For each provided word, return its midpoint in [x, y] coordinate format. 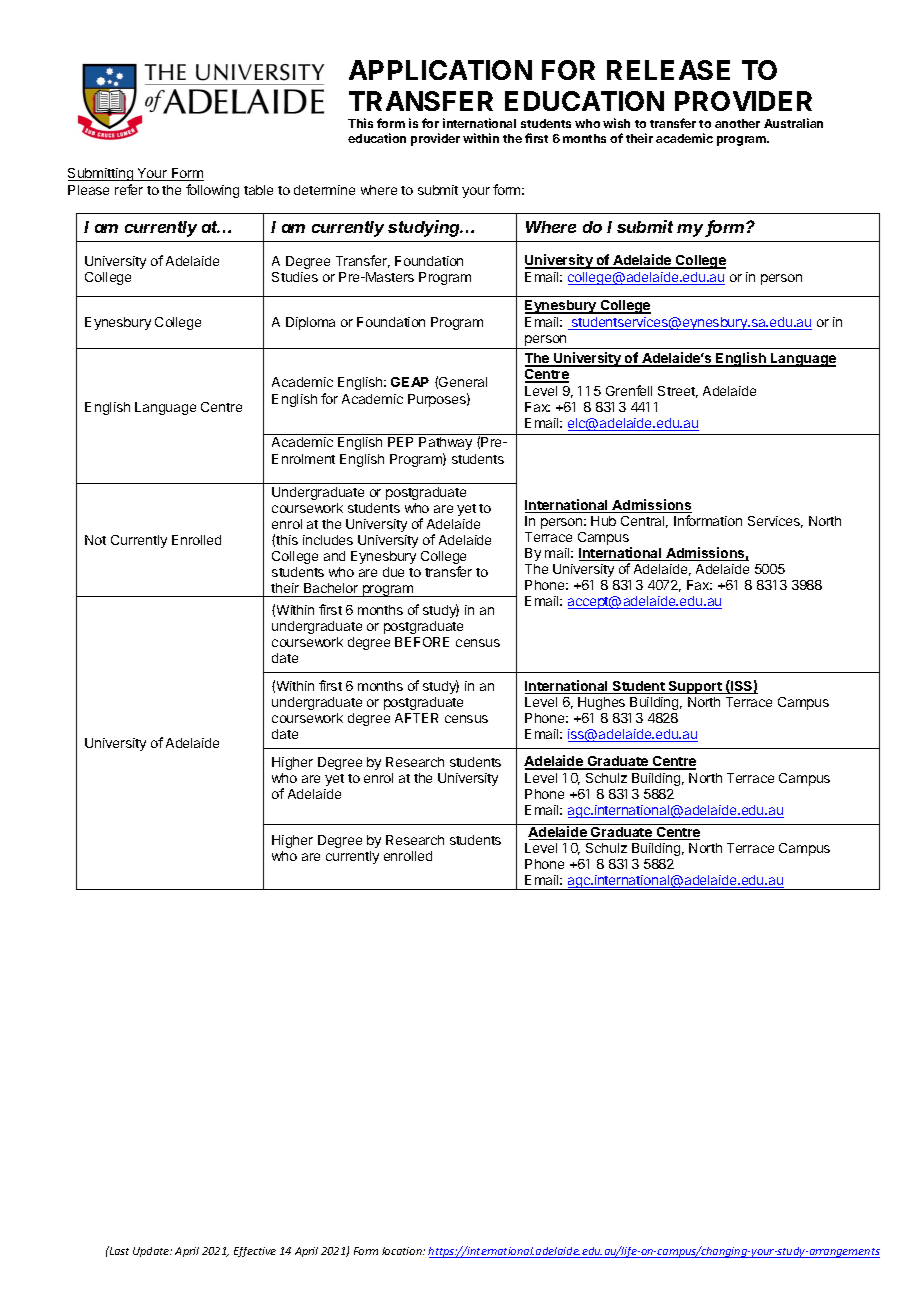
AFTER [416, 718]
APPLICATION [440, 70]
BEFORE [422, 642]
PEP [400, 442]
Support [695, 687]
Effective [255, 1252]
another [737, 123]
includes [328, 540]
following [212, 191]
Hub [603, 521]
